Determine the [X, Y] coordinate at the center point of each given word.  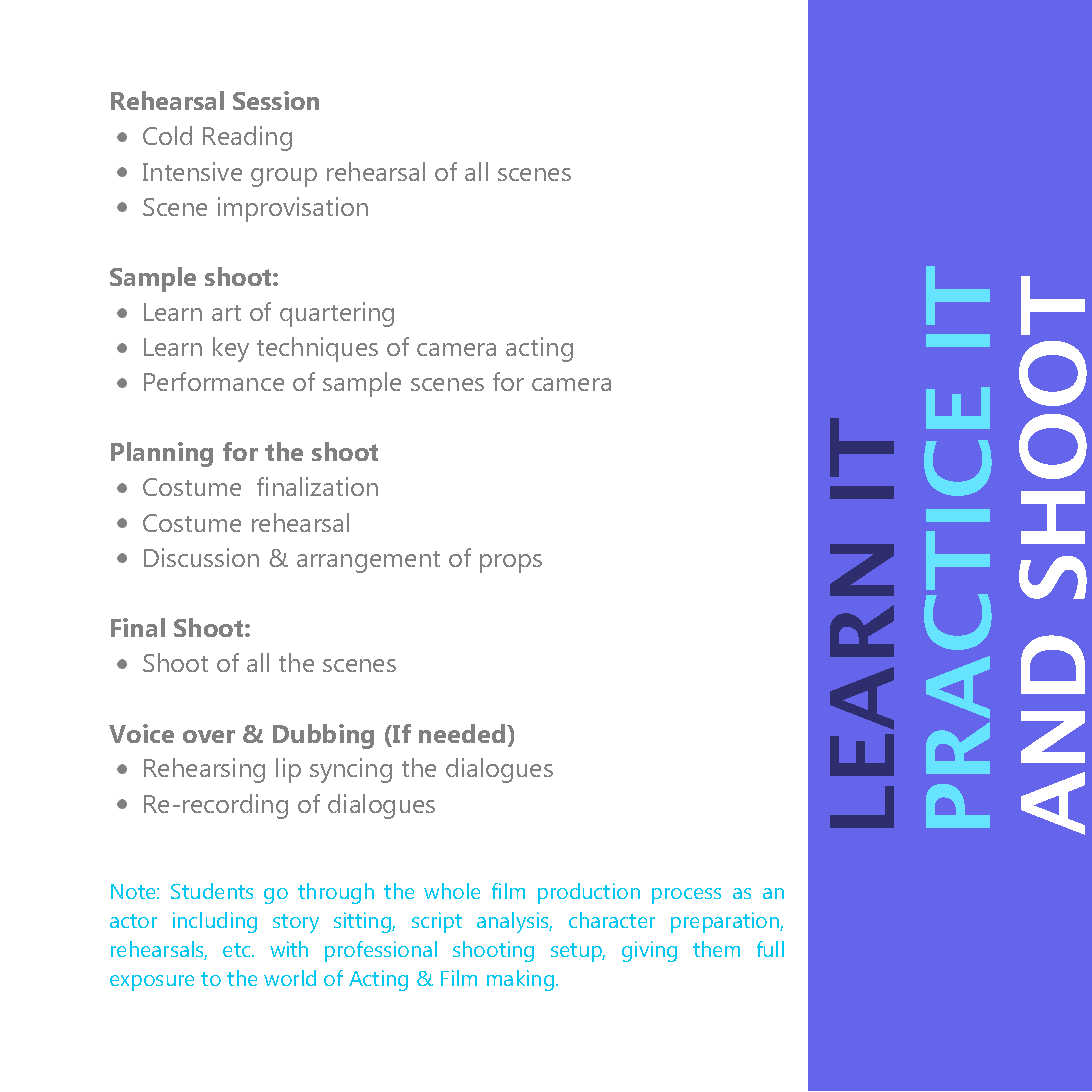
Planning [162, 454]
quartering [337, 314]
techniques [317, 349]
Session [276, 100]
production [589, 893]
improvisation [293, 209]
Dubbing [323, 736]
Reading [247, 138]
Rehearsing [204, 770]
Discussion [201, 557]
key [231, 349]
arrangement [368, 562]
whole [452, 891]
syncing [351, 770]
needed [463, 733]
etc [238, 950]
